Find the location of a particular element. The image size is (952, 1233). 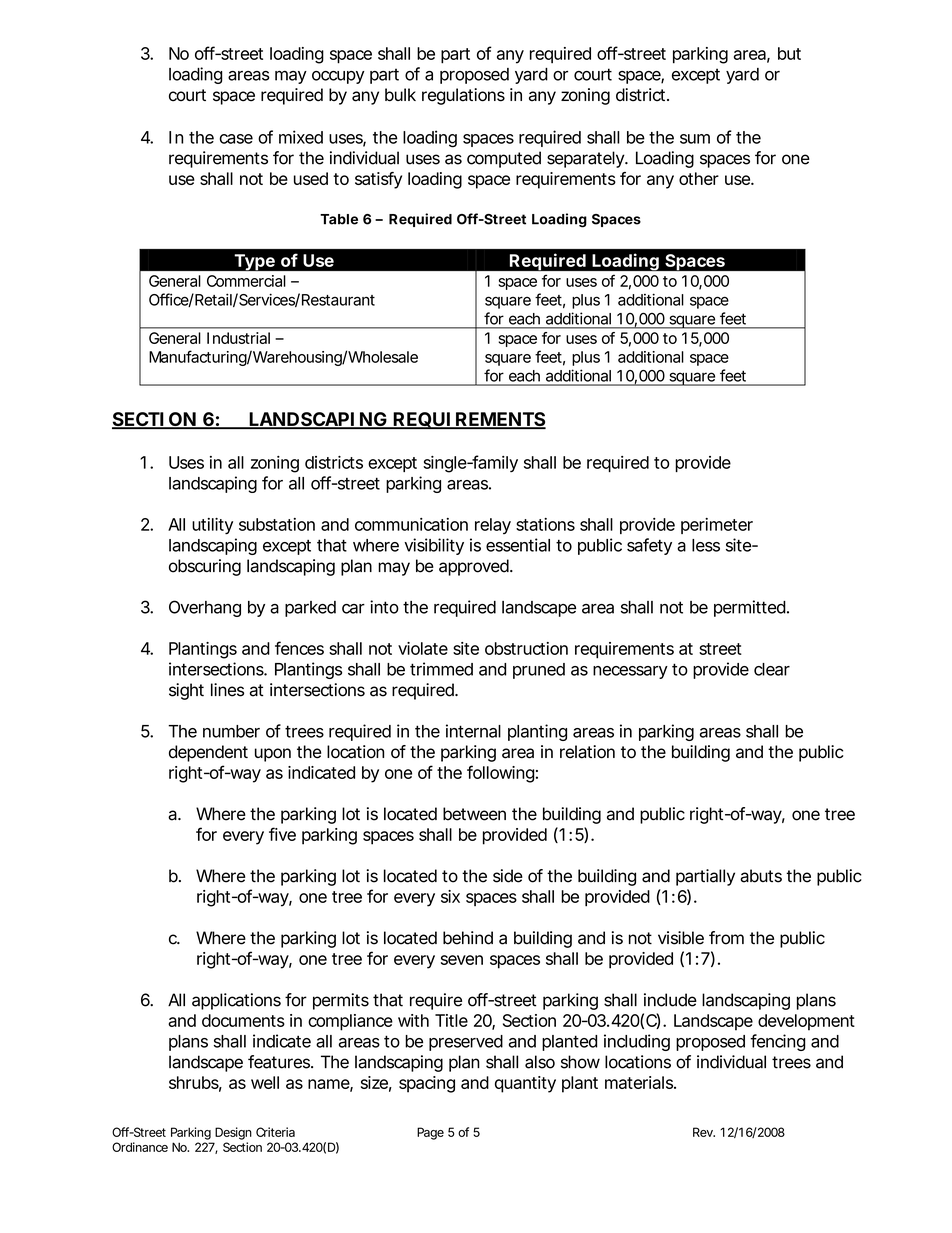

fencing is located at coordinates (777, 1042).
